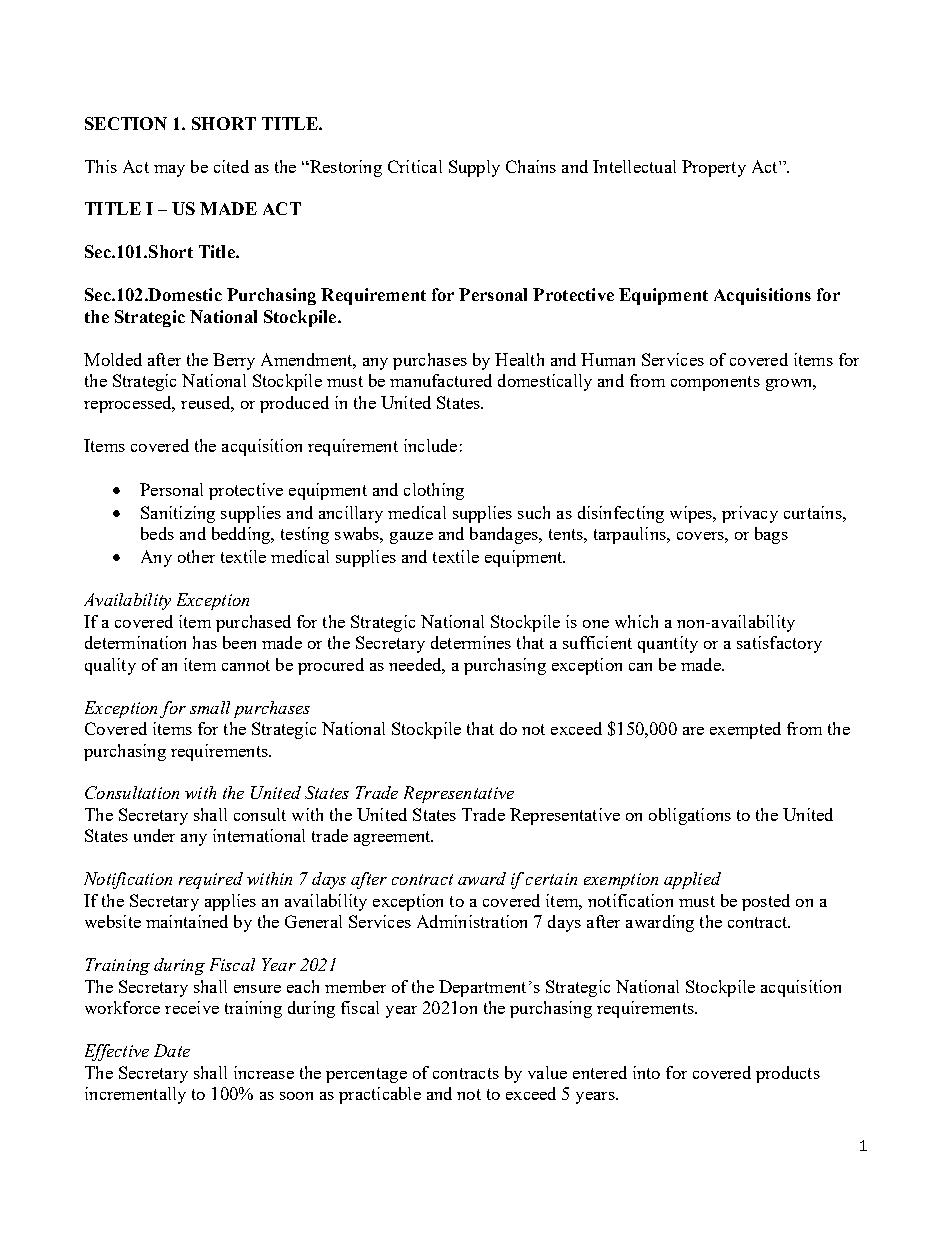  Describe the element at coordinates (393, 838) in the screenshot. I see `agreement` at that location.
